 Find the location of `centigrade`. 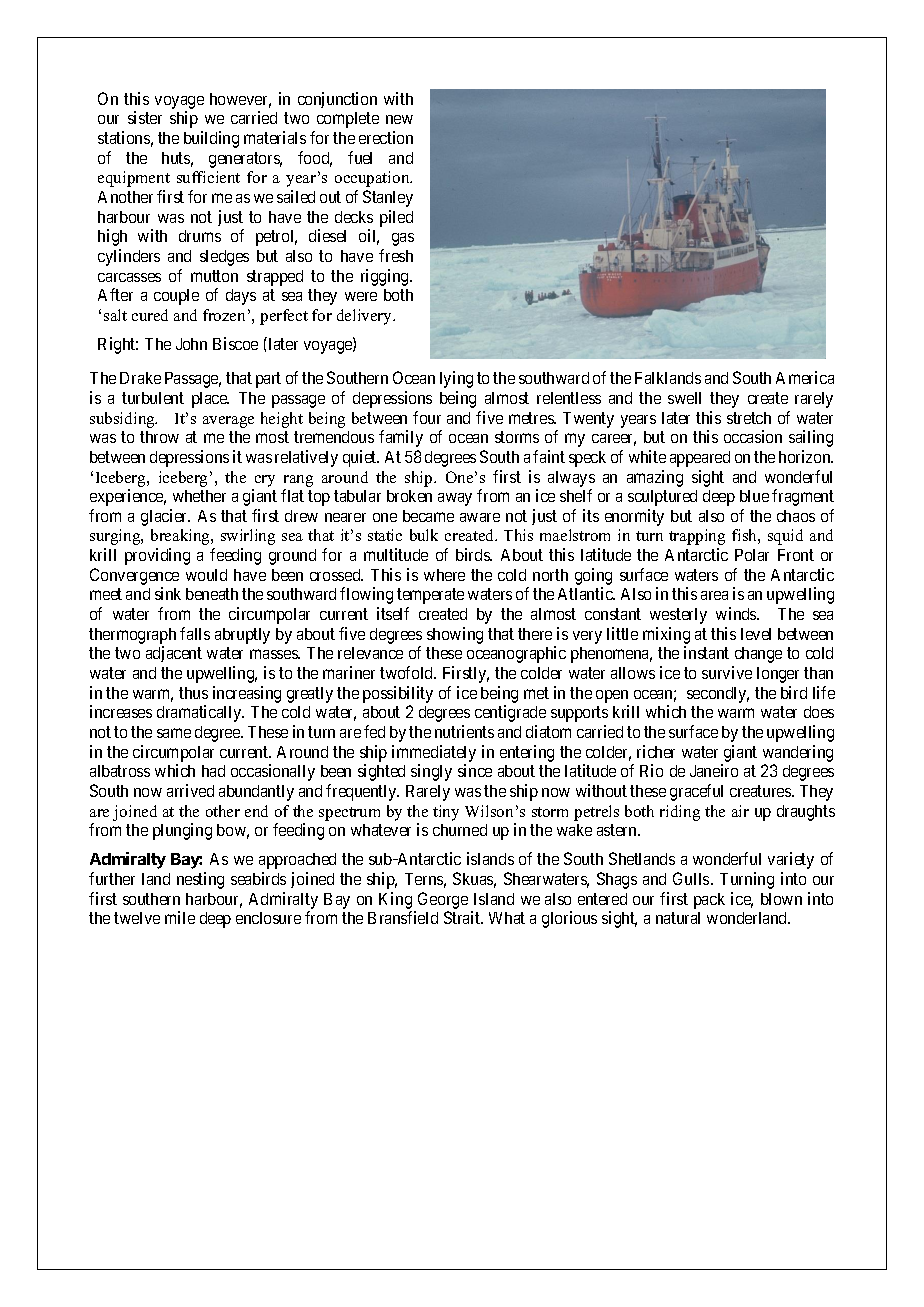

centigrade is located at coordinates (510, 713).
